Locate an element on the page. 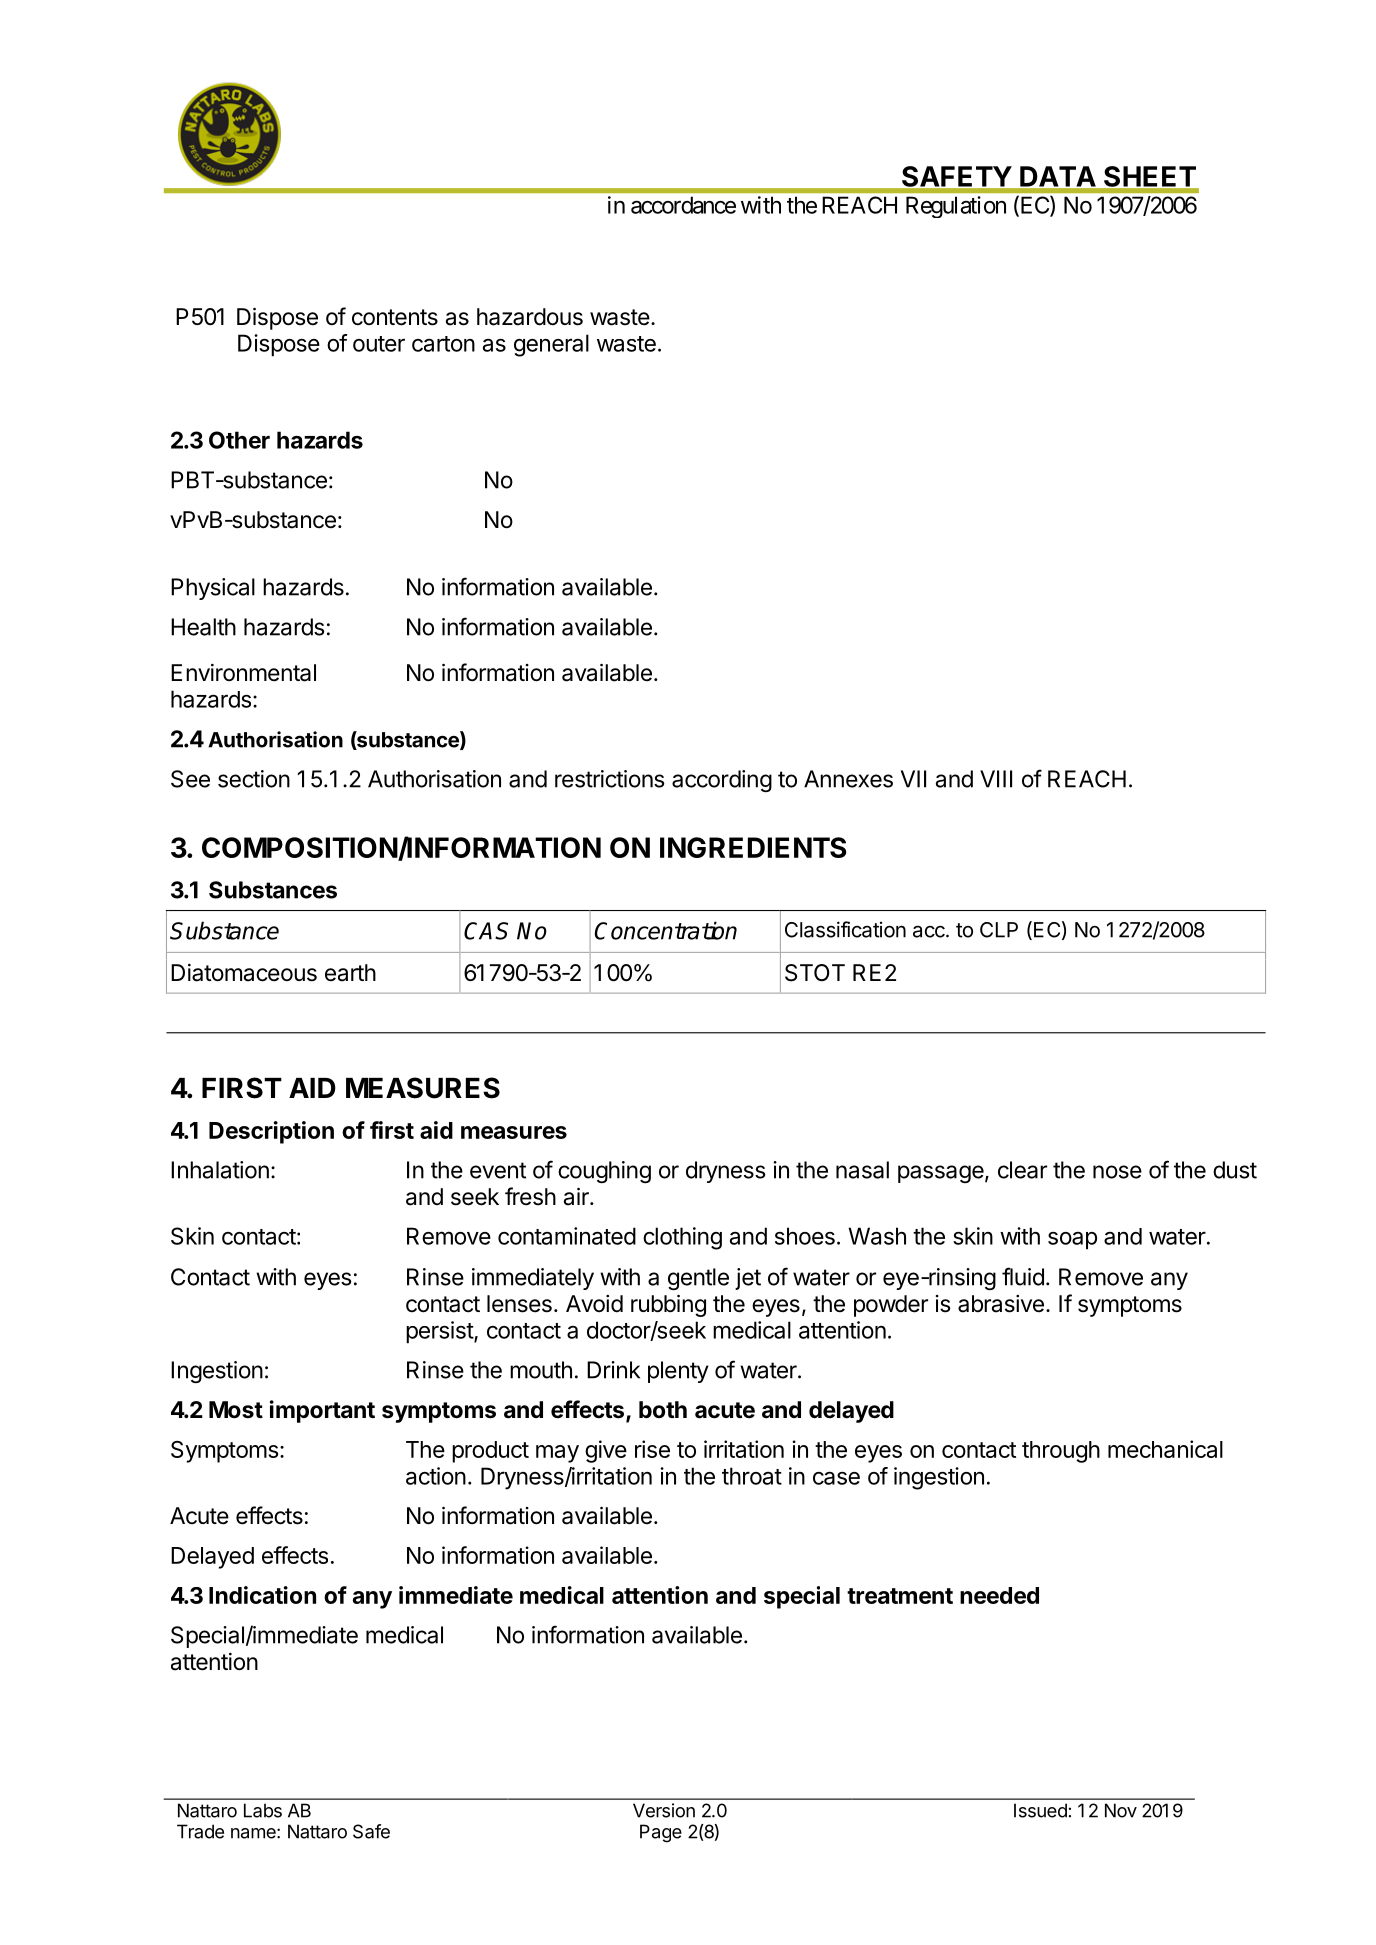 This image has width=1376, height=1945. VIII is located at coordinates (996, 779).
